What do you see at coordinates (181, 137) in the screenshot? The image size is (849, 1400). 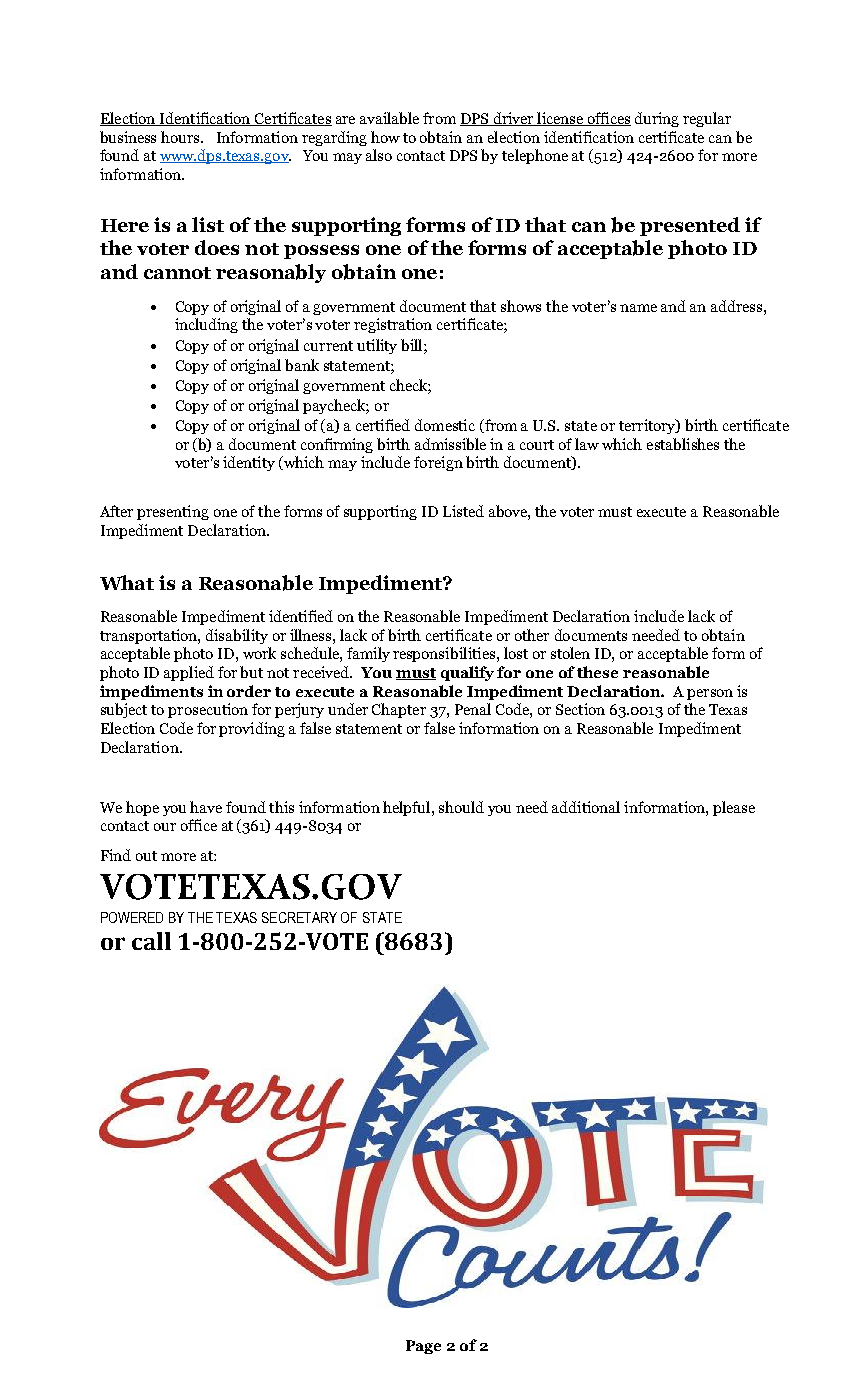 I see `hours` at bounding box center [181, 137].
